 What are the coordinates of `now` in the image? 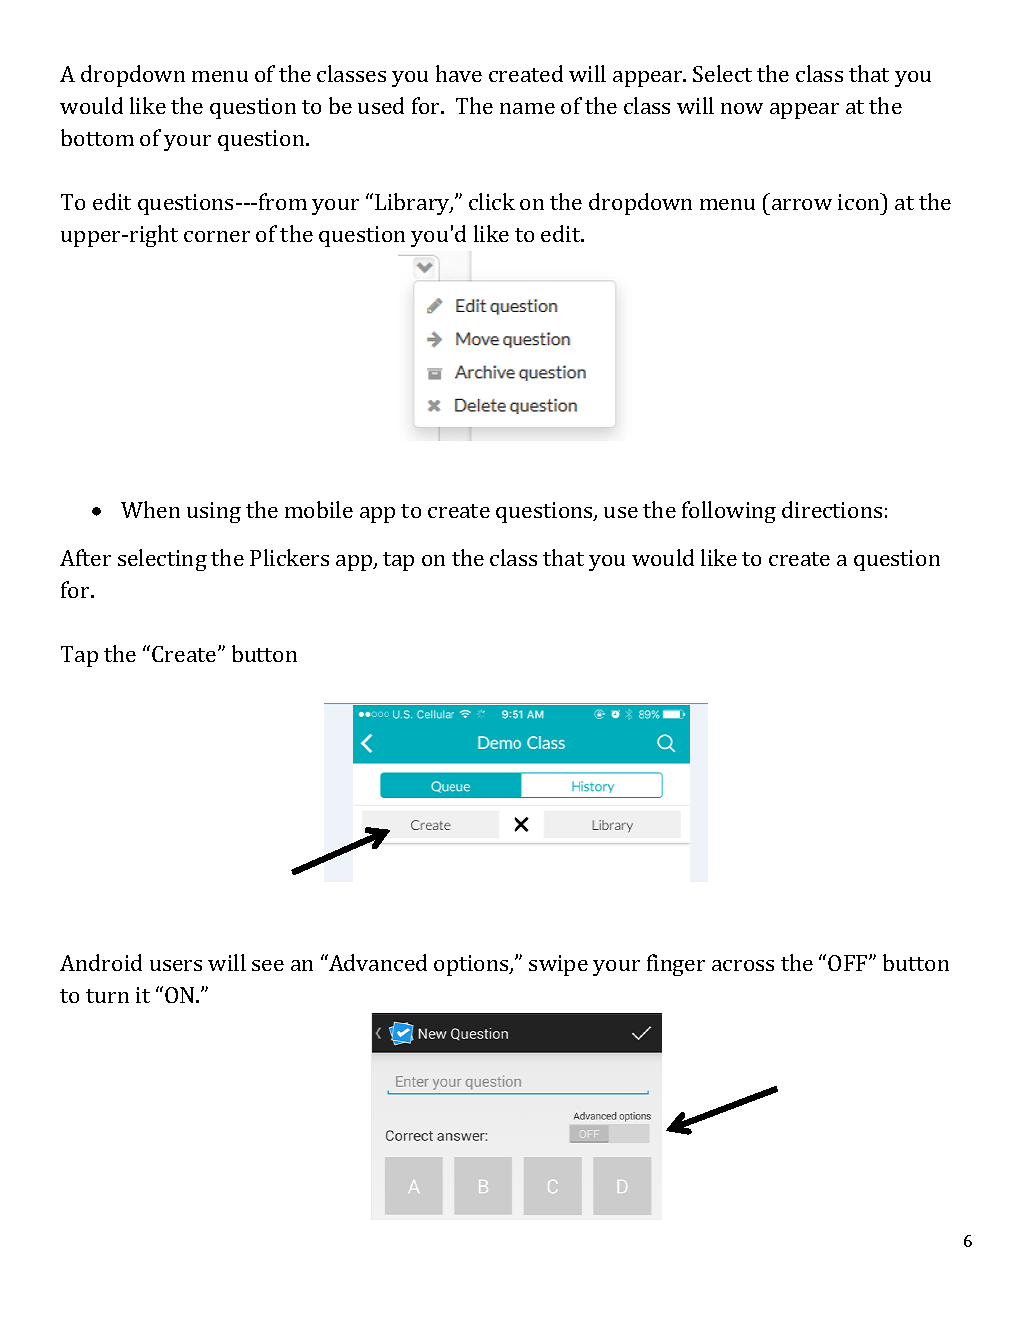 It's located at (742, 108).
